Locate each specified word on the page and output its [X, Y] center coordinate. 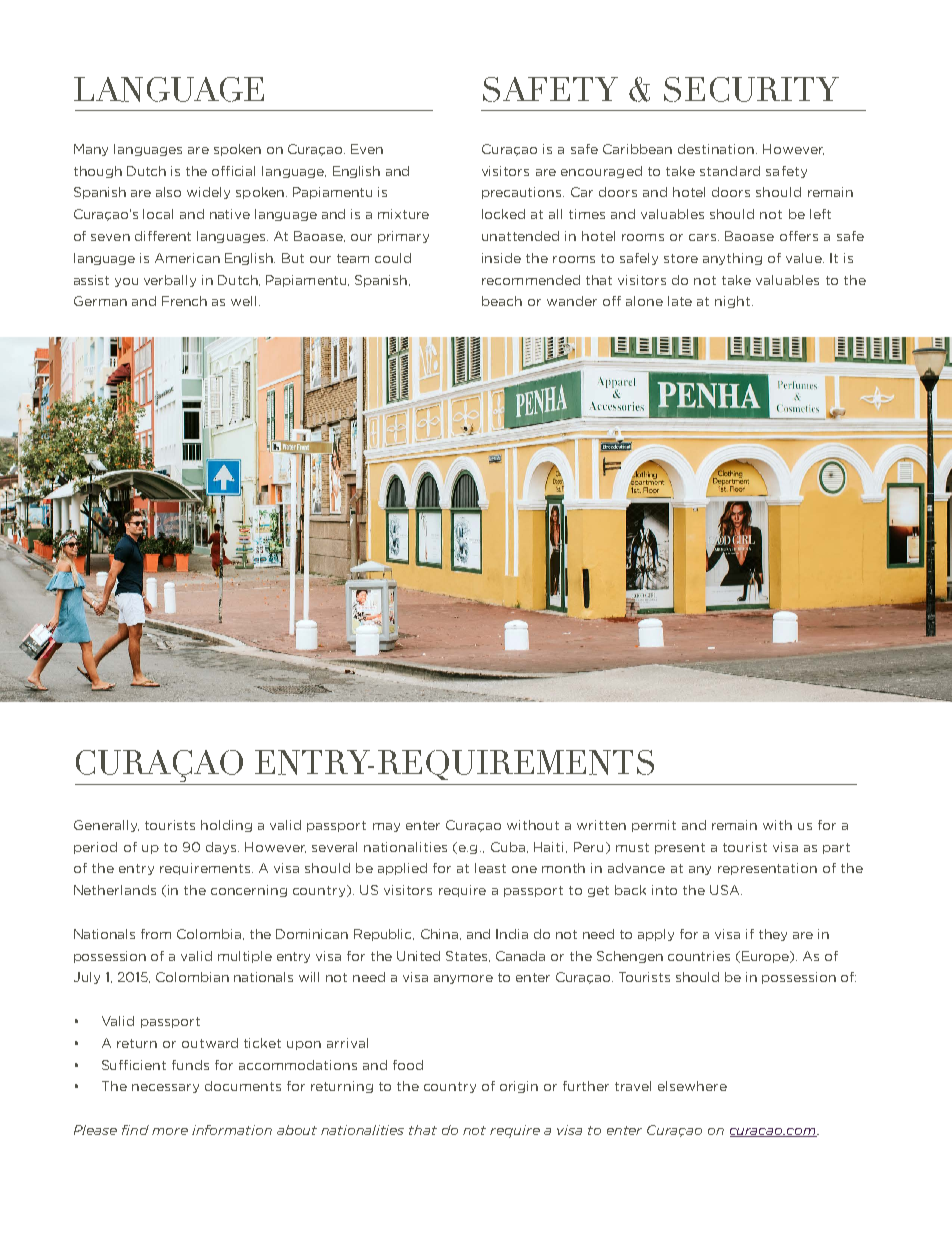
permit [654, 826]
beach [502, 301]
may [386, 827]
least [490, 868]
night [734, 302]
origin [519, 1087]
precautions [523, 193]
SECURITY [751, 89]
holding [226, 826]
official [233, 171]
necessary [165, 1088]
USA [726, 890]
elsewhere [692, 1086]
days [222, 848]
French [184, 301]
